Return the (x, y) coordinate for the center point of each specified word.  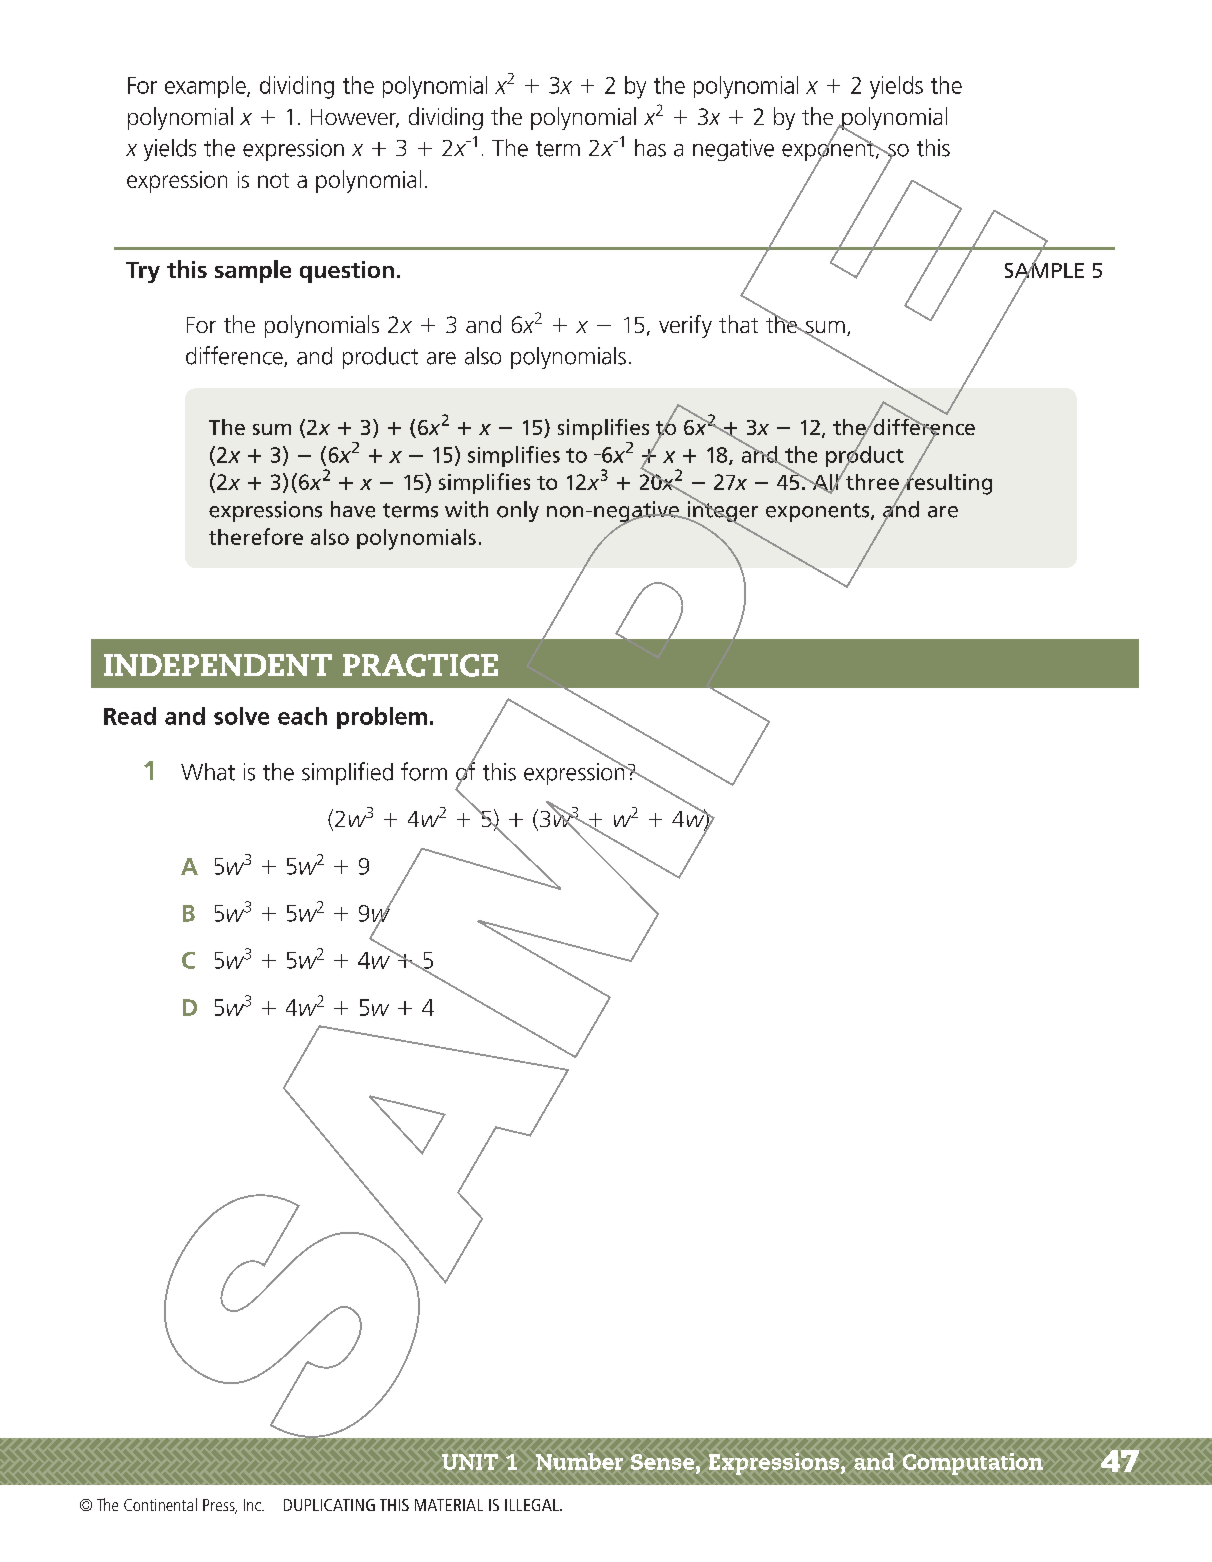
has (650, 148)
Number (579, 1461)
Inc (253, 1505)
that (738, 324)
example (206, 87)
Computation (973, 1464)
